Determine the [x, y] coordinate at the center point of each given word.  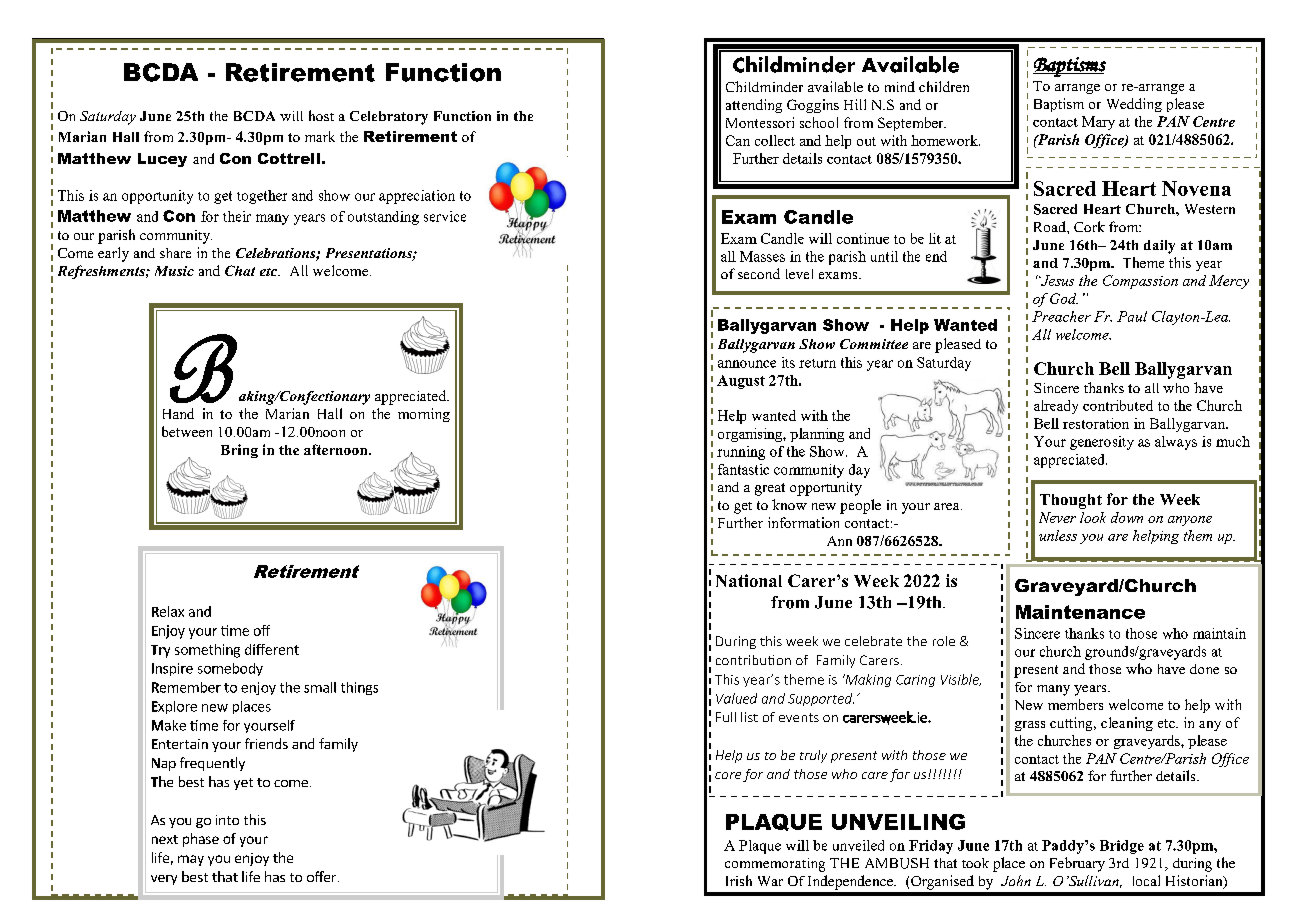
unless [1058, 535]
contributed [1118, 405]
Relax [168, 611]
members [1075, 704]
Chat [240, 270]
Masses [762, 256]
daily [1159, 247]
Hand [178, 413]
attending [754, 106]
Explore [174, 707]
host [321, 115]
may [191, 860]
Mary [1098, 123]
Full [726, 717]
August [741, 382]
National [749, 580]
